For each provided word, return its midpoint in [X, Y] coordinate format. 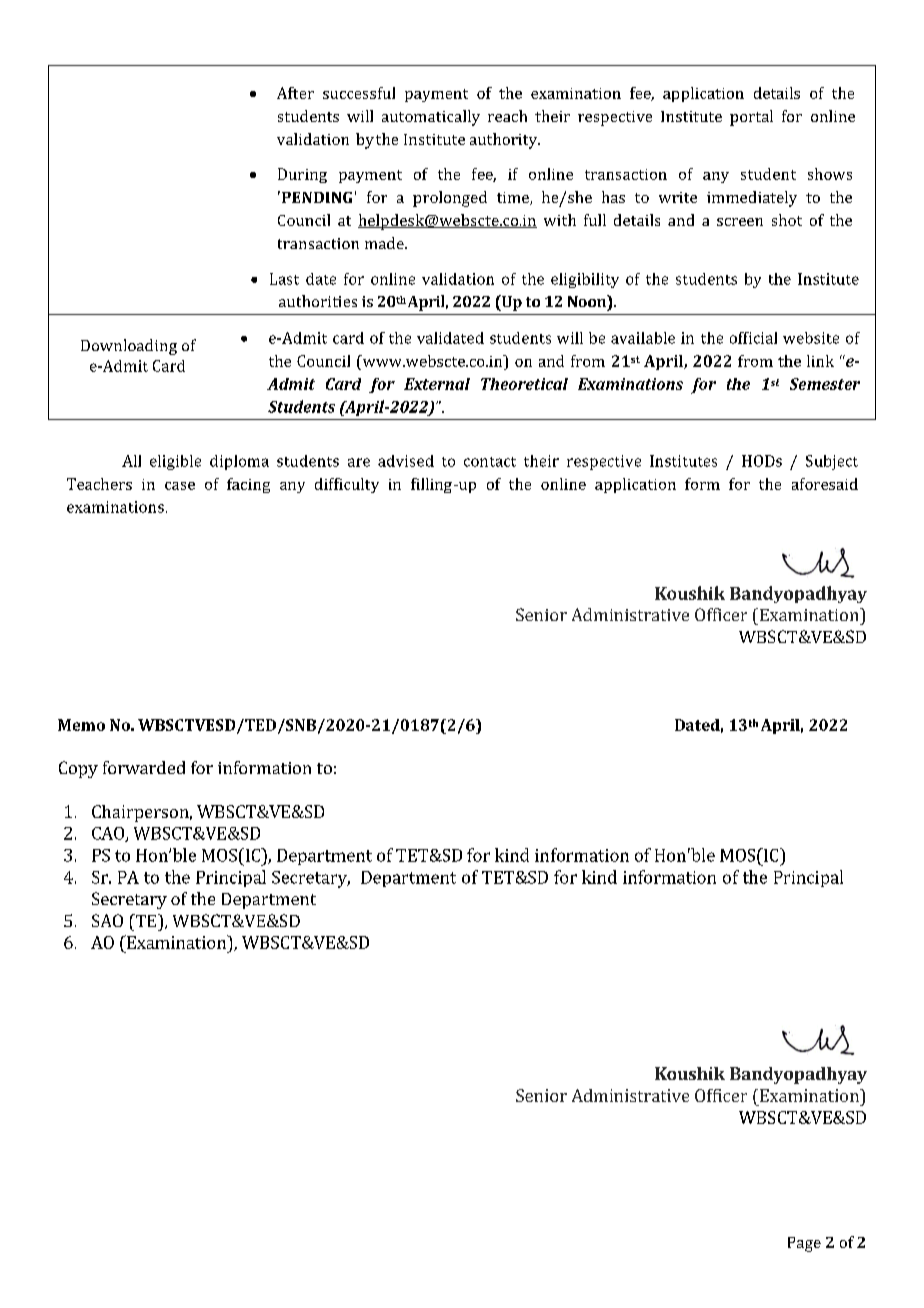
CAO [109, 834]
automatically [431, 118]
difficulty [347, 485]
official [753, 338]
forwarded [144, 767]
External [437, 384]
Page [804, 1244]
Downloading [129, 347]
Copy [78, 769]
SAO [107, 920]
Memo [81, 725]
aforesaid [825, 484]
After [295, 93]
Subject [832, 462]
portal [751, 118]
